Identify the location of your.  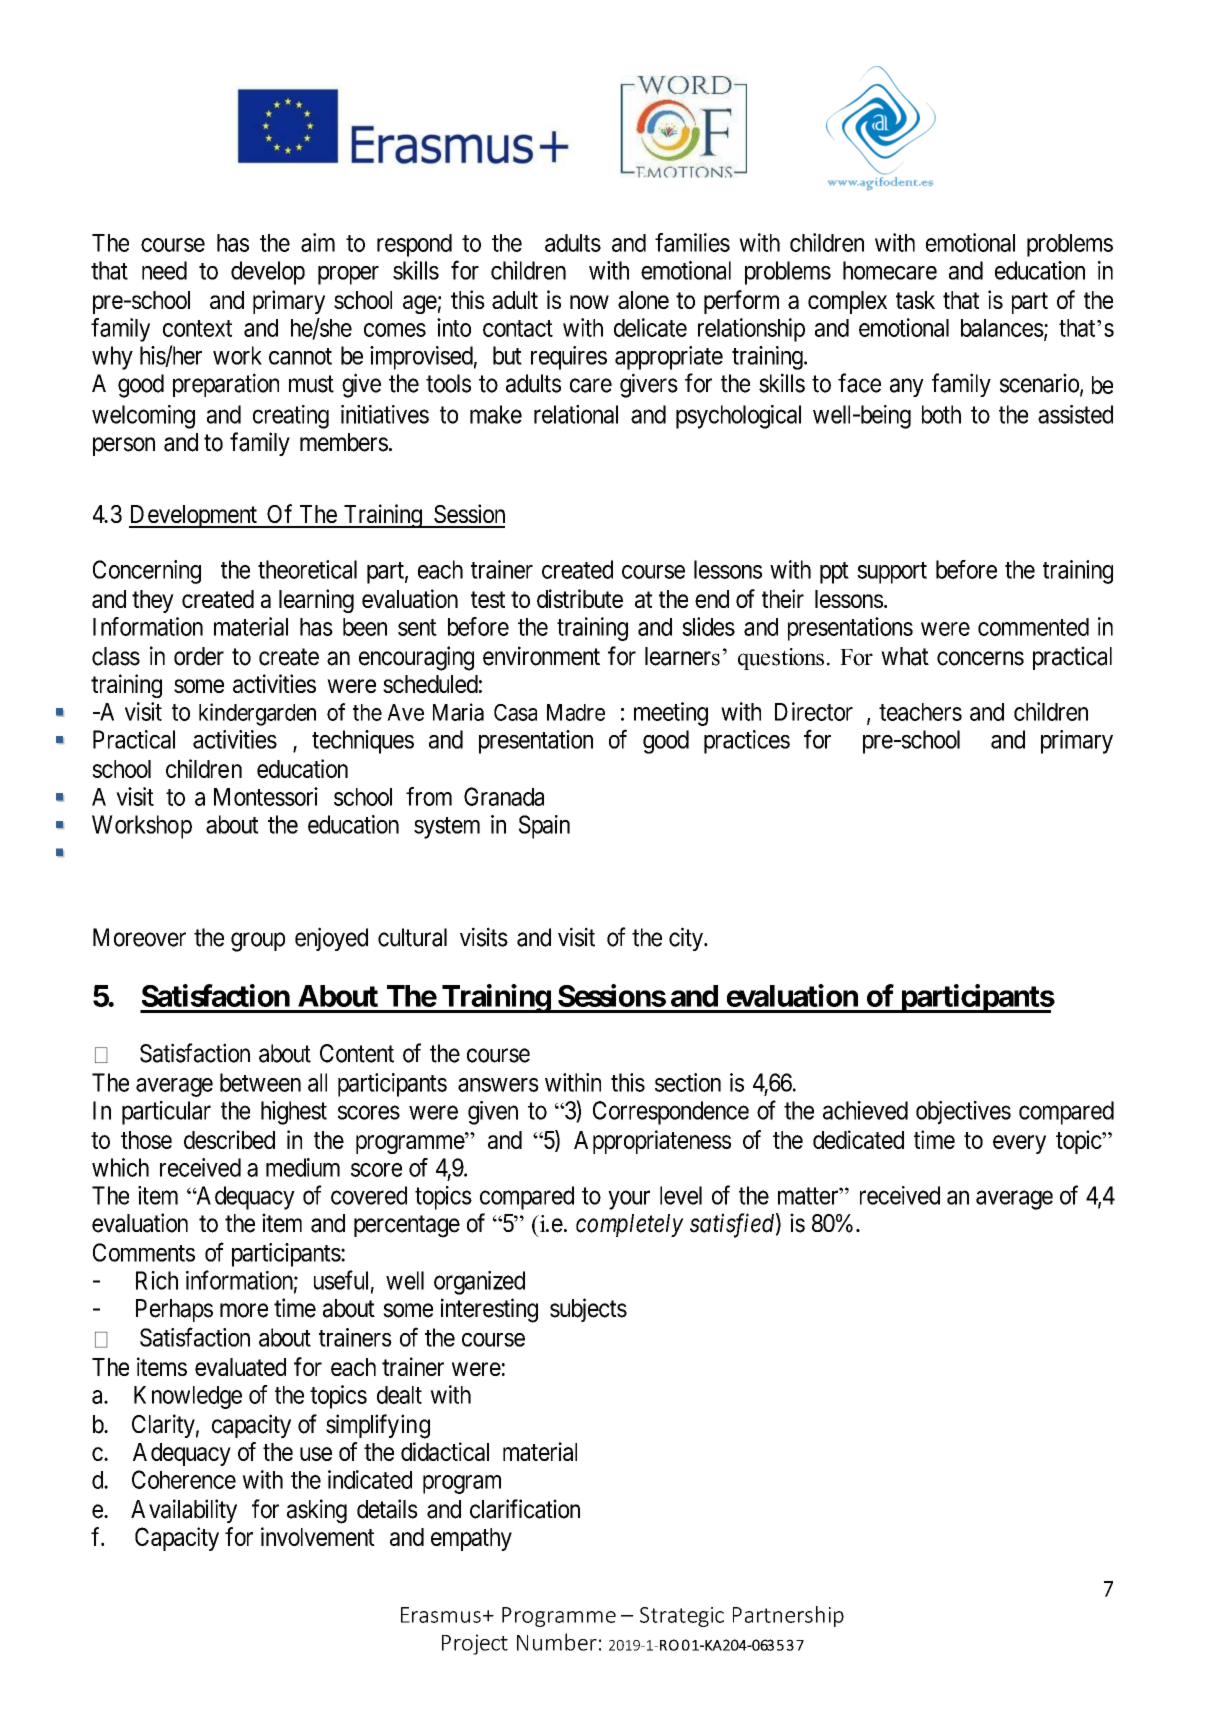
(629, 1200).
